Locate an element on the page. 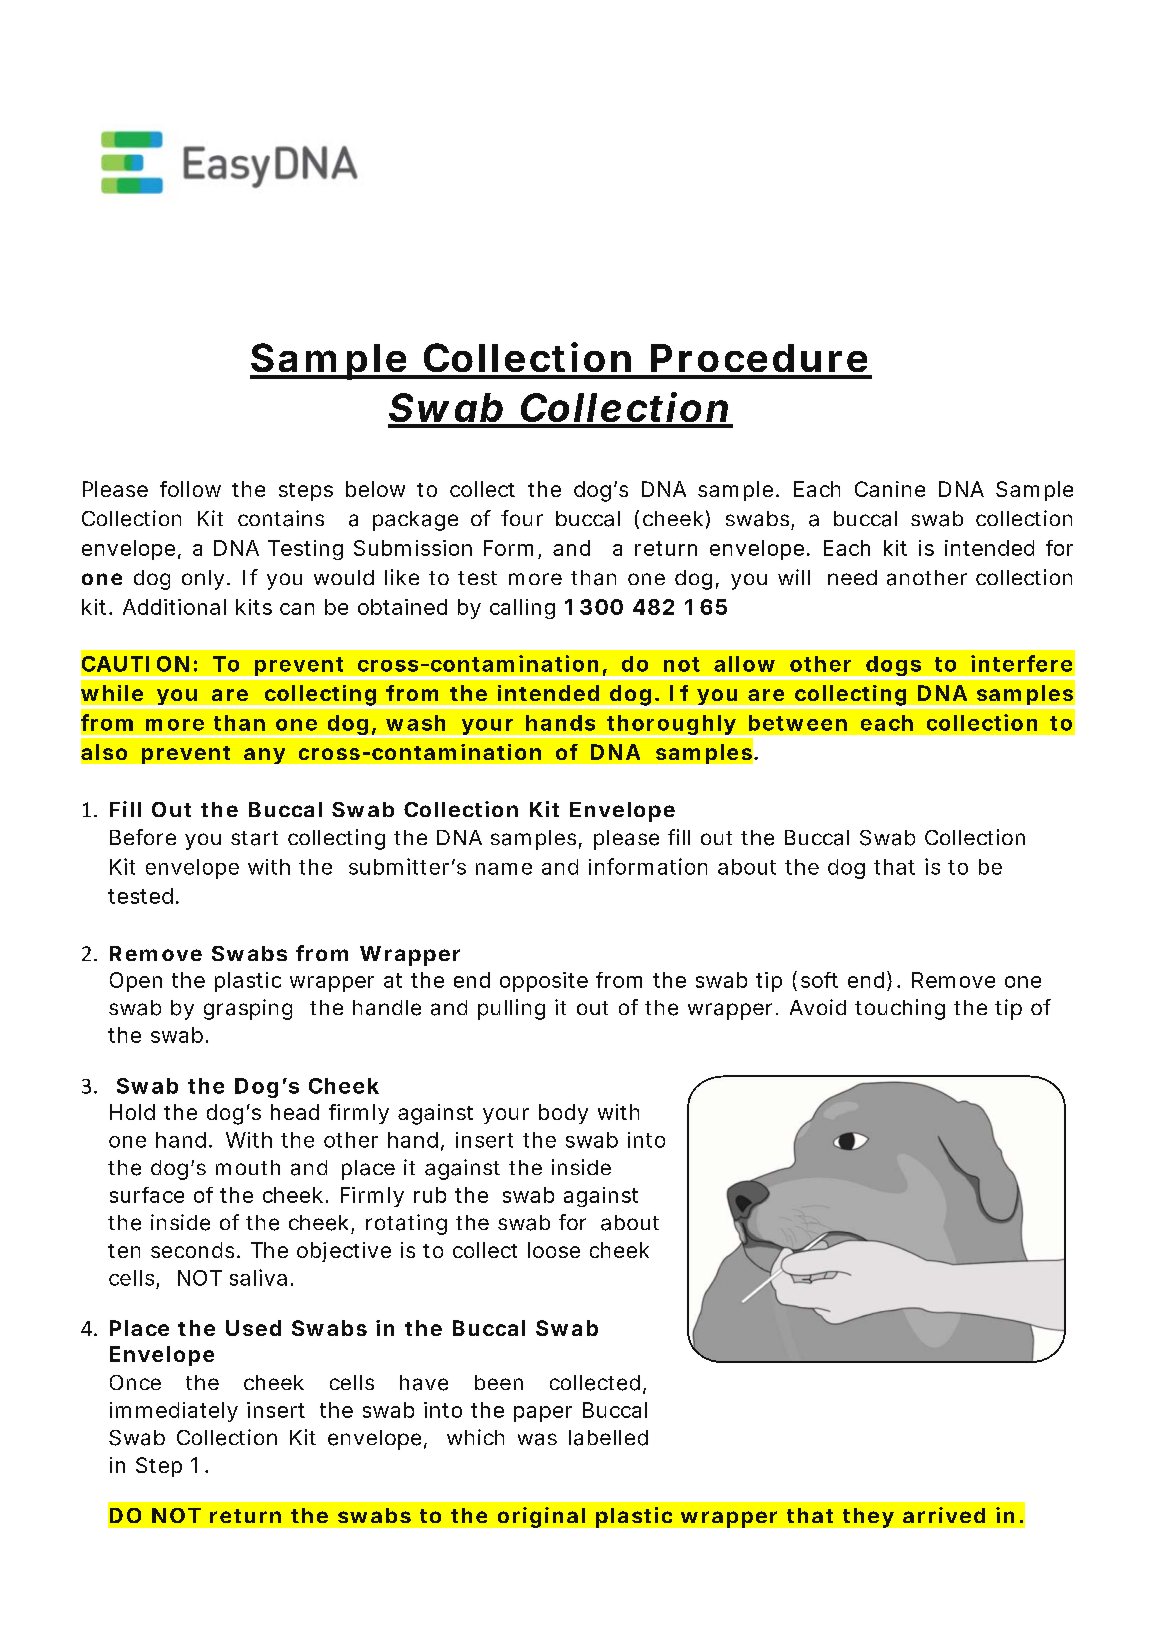 The width and height of the document is (1157, 1636). contains is located at coordinates (281, 518).
